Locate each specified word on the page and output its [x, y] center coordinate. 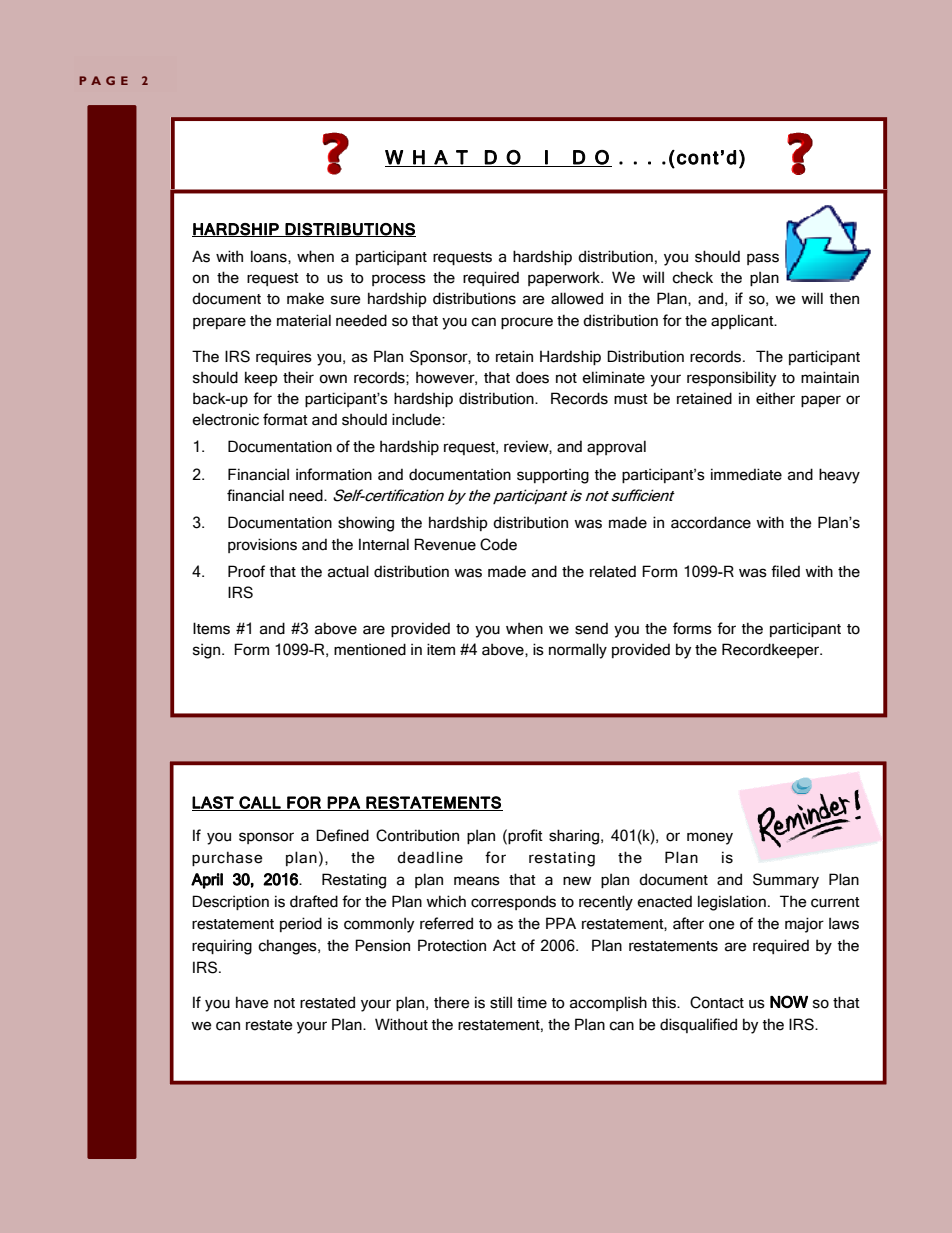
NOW [789, 1001]
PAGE [103, 80]
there [452, 1002]
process [399, 280]
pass [763, 259]
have [252, 1002]
